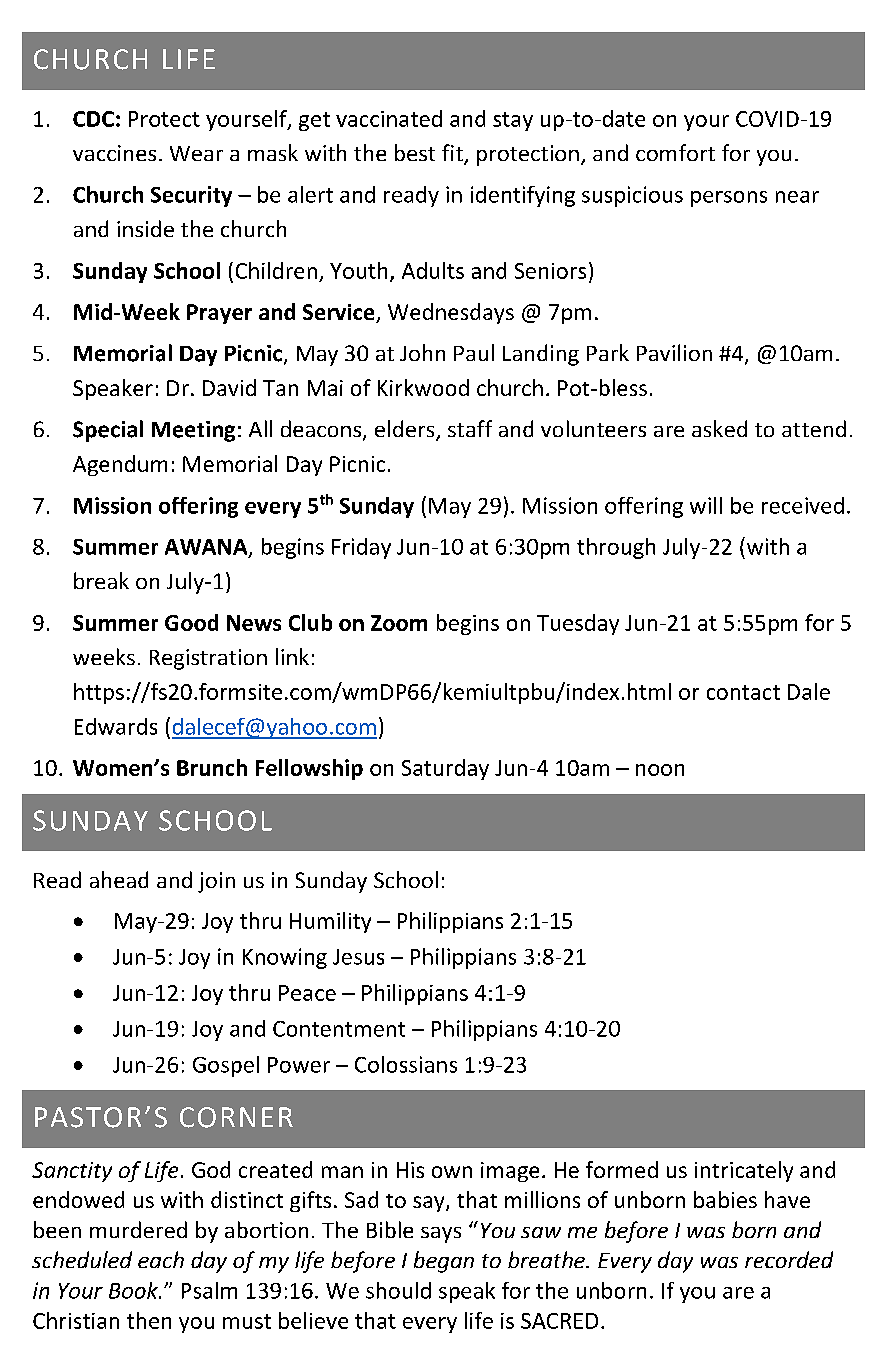 The height and width of the screenshot is (1372, 887). Describe the element at coordinates (114, 153) in the screenshot. I see `vaccines` at that location.
